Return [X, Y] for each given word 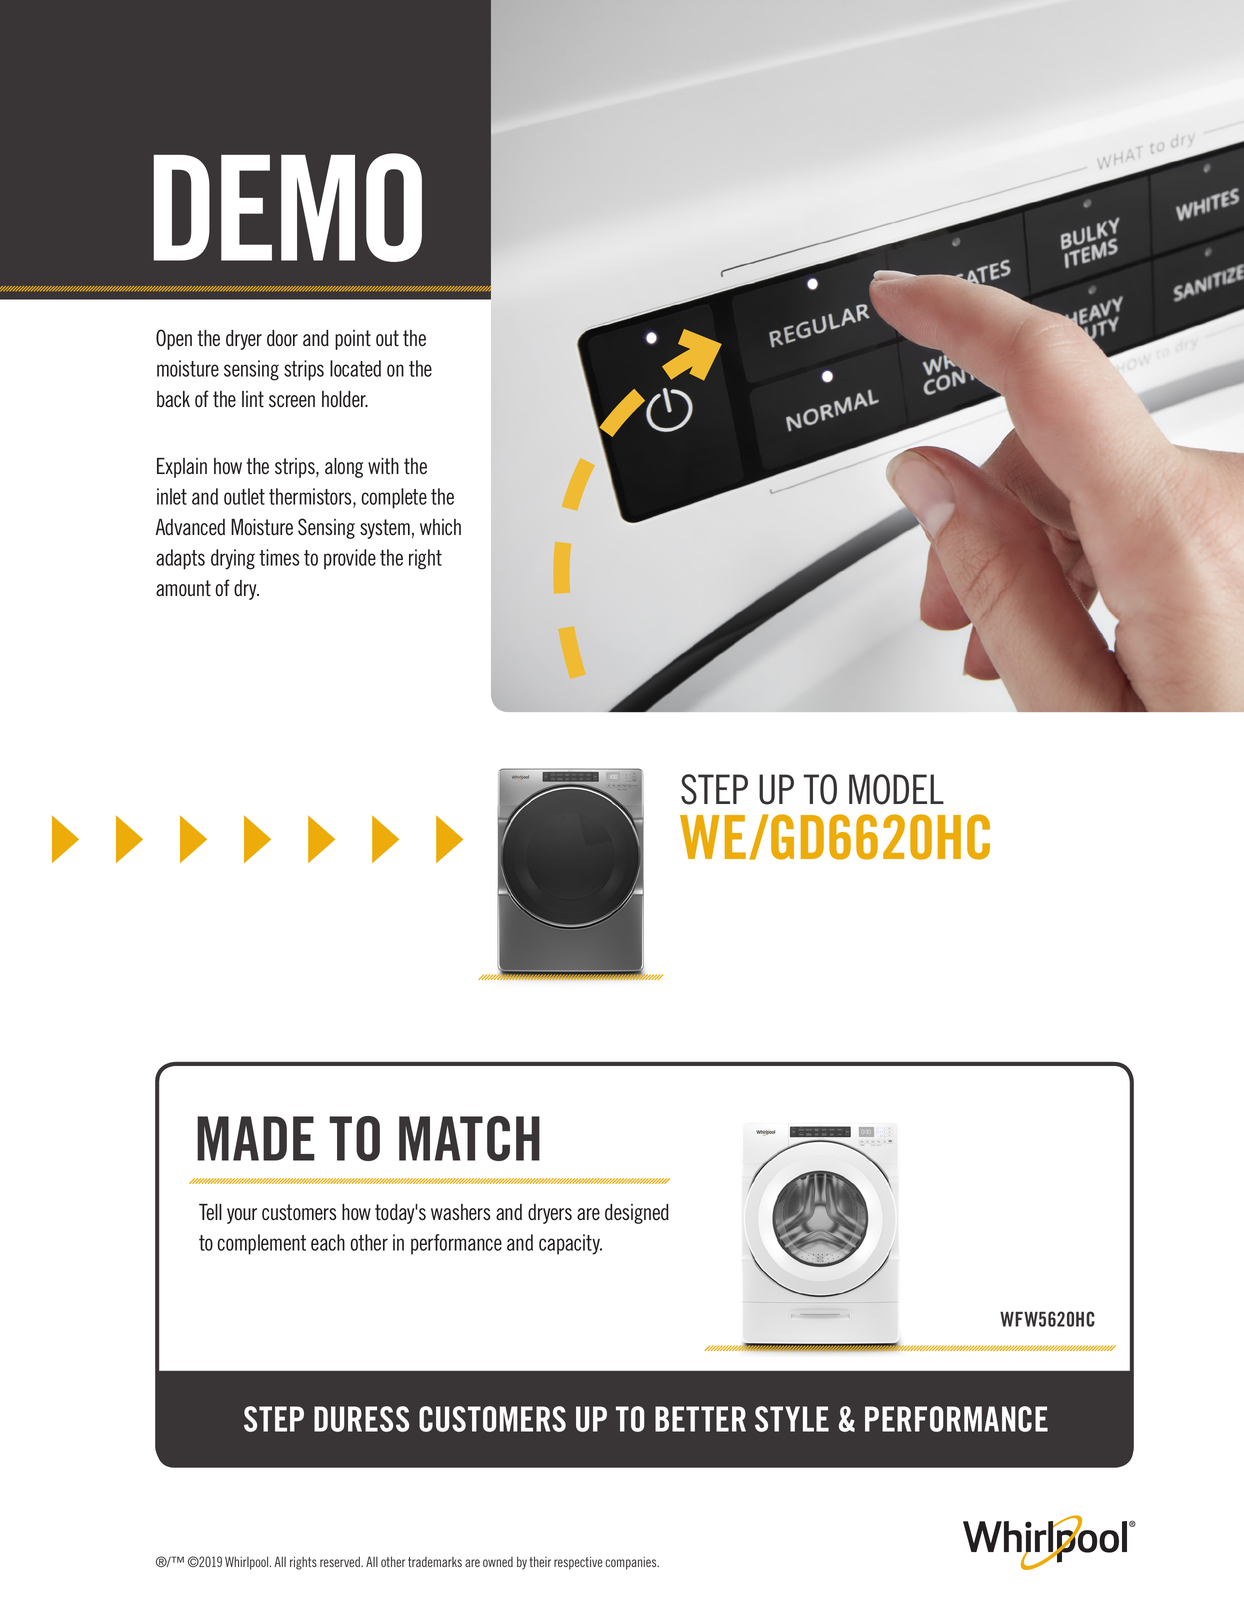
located [355, 368]
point [353, 340]
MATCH [469, 1138]
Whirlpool [248, 1563]
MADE [256, 1138]
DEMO [287, 207]
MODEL [896, 789]
